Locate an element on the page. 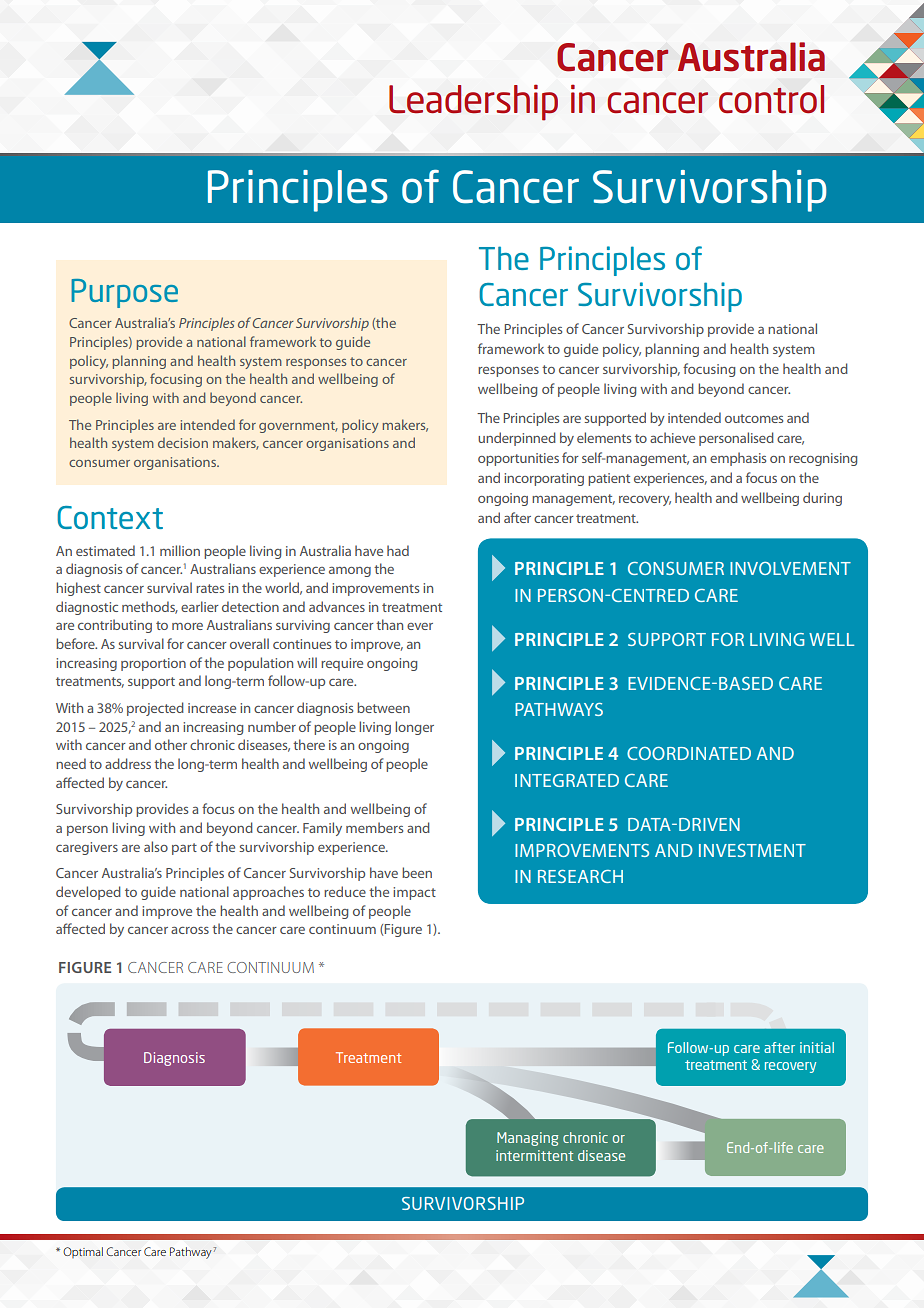  Optimal is located at coordinates (83, 1252).
